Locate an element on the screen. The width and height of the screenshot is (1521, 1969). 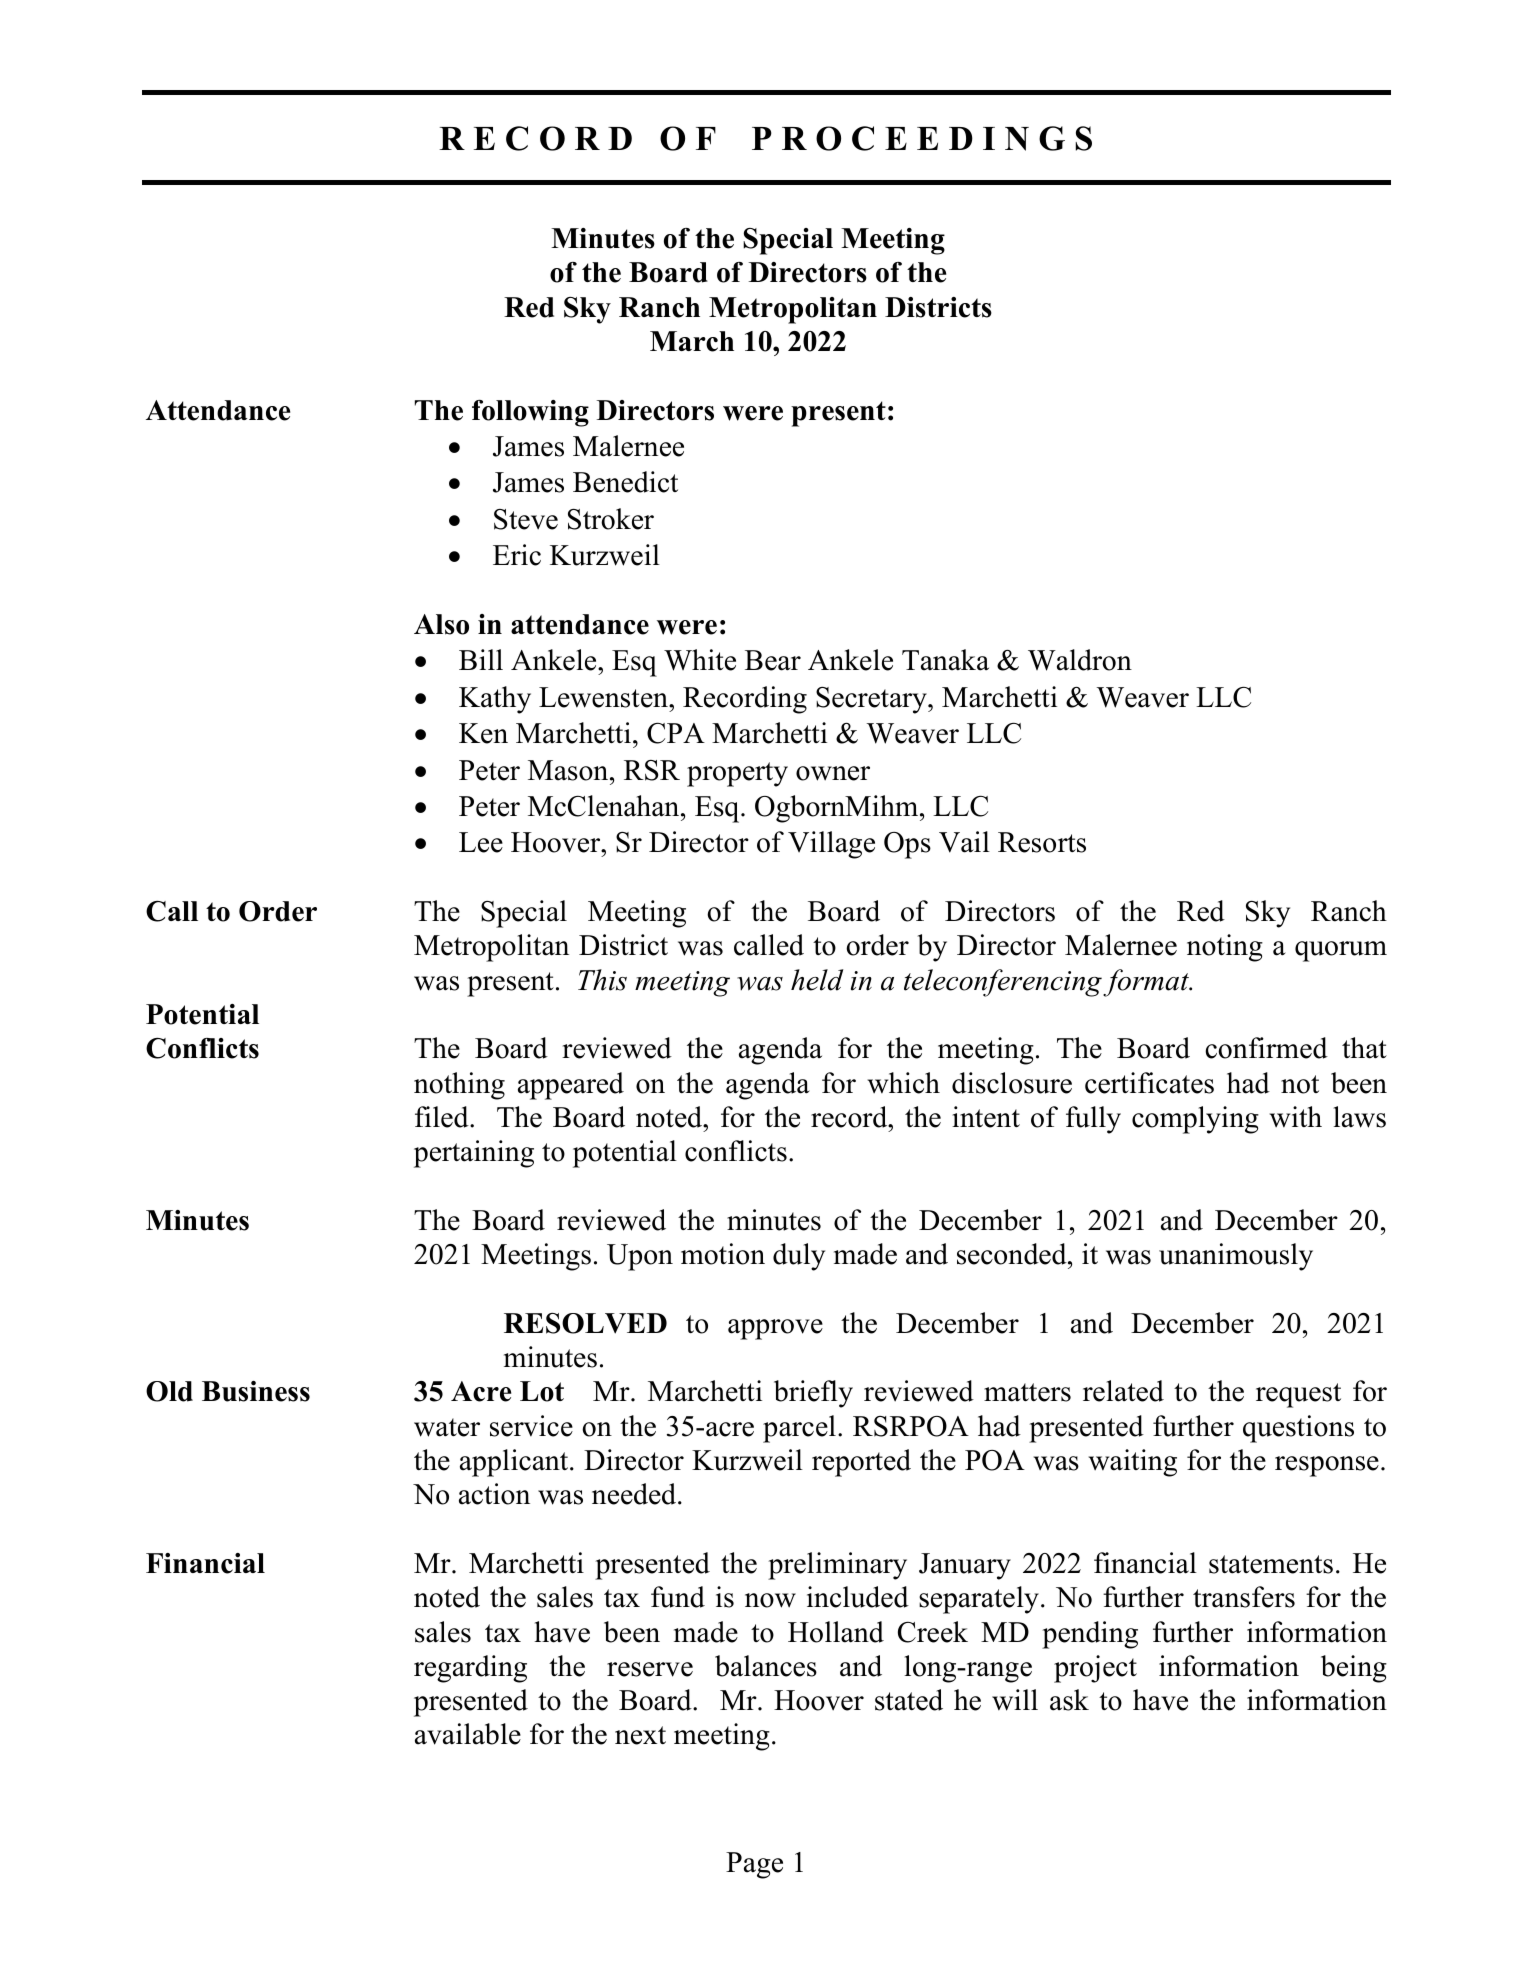
regarding is located at coordinates (470, 1669).
